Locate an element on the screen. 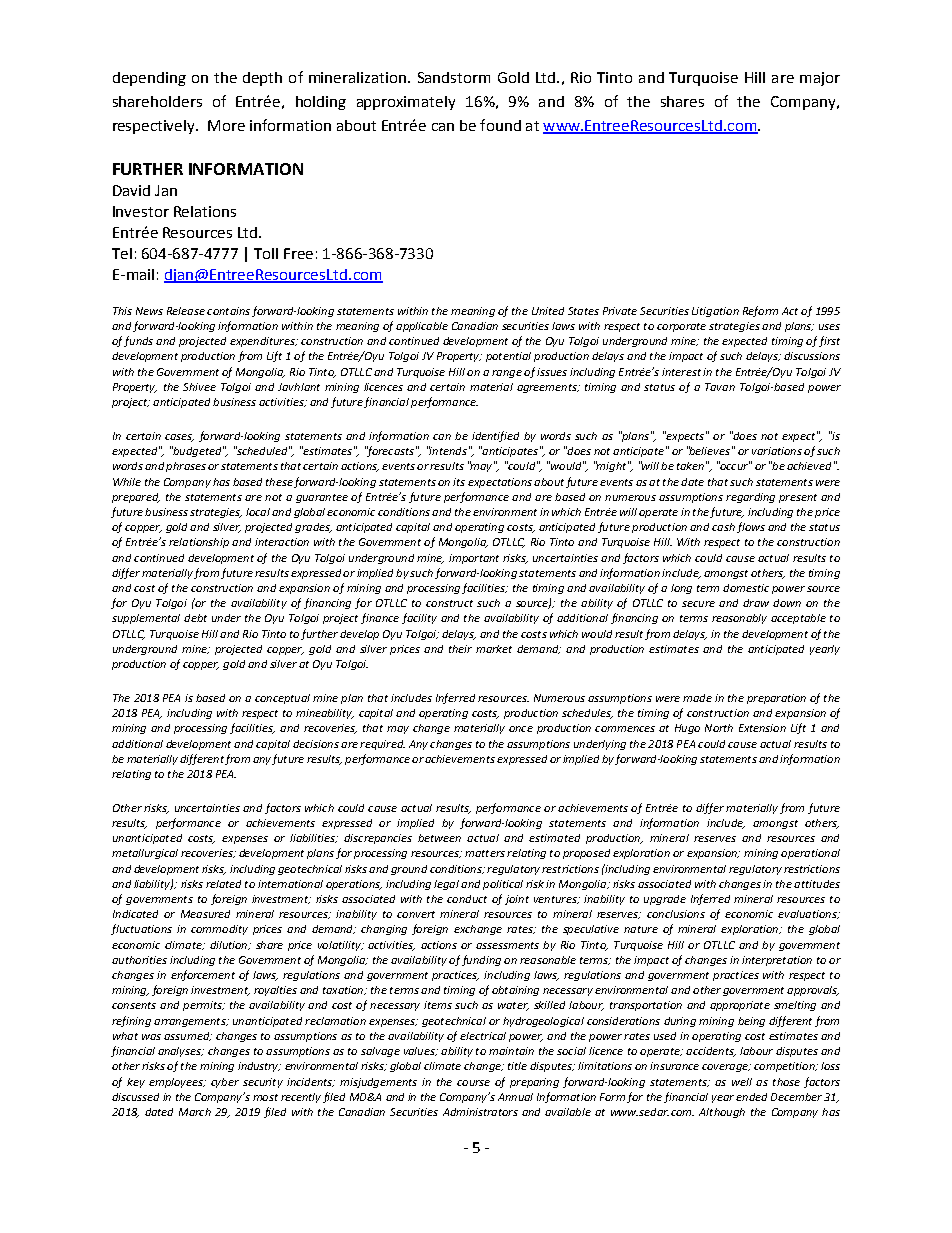  More is located at coordinates (226, 125).
